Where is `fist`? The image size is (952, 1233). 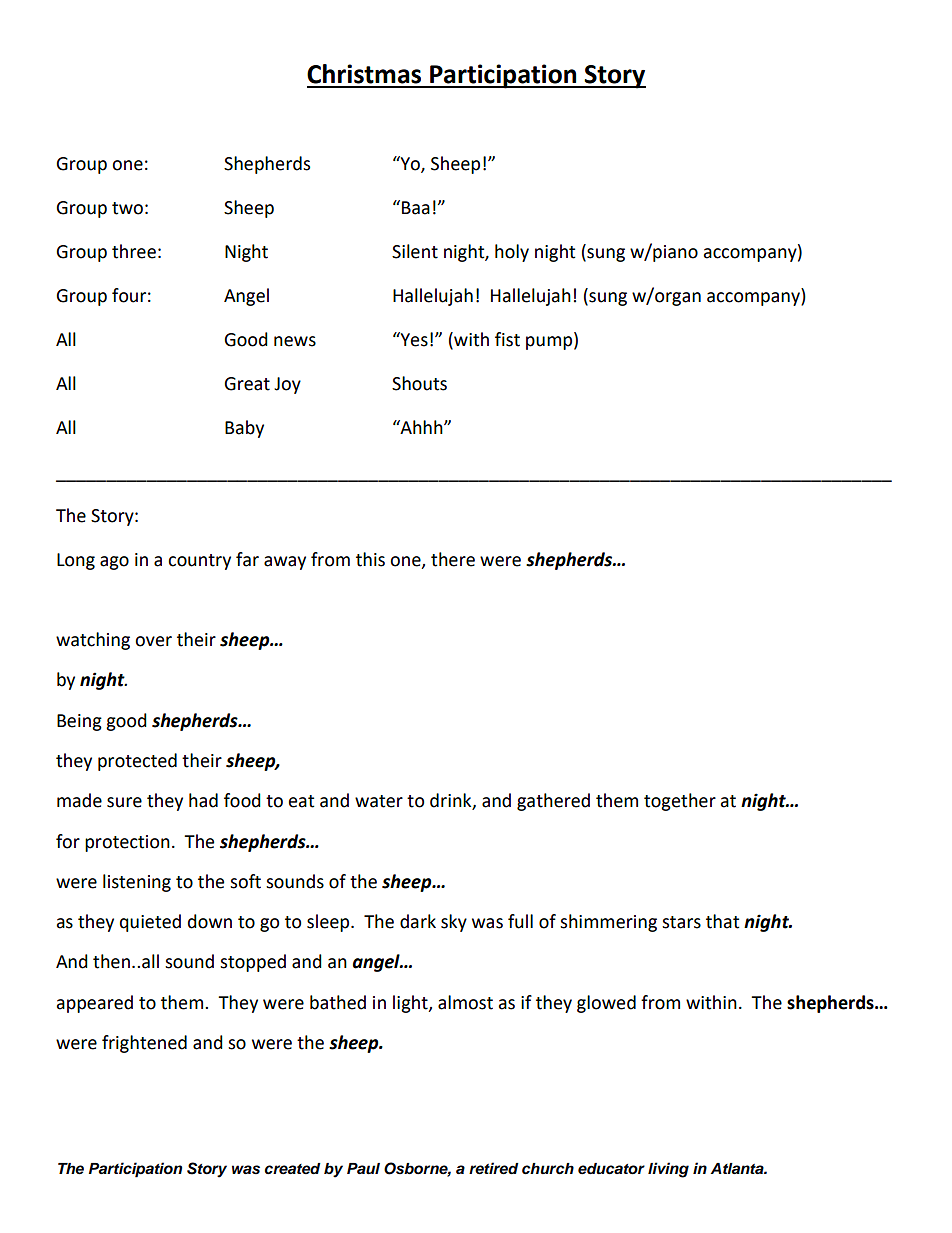
fist is located at coordinates (507, 339).
